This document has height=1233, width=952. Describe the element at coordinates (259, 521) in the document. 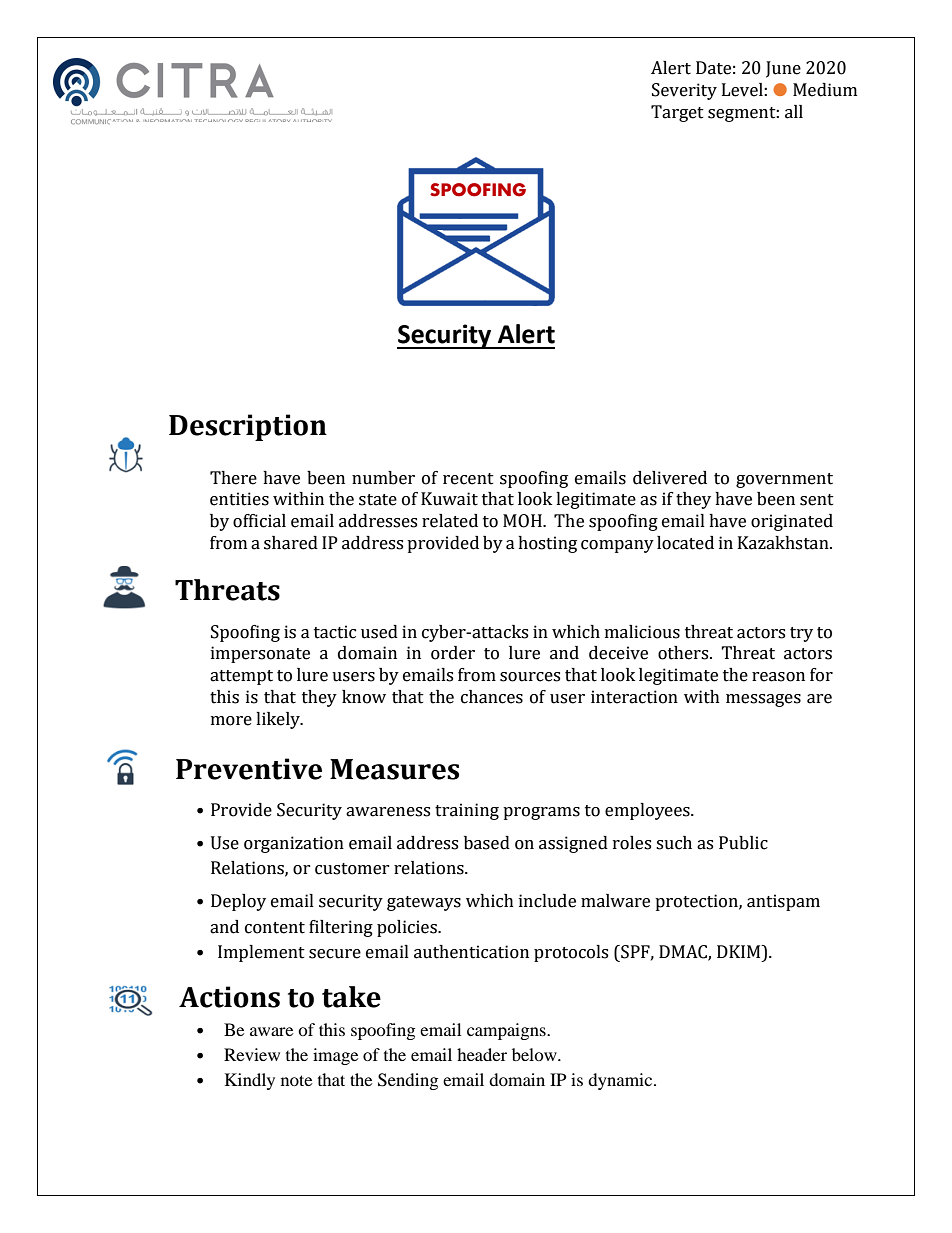

I see `official` at that location.
